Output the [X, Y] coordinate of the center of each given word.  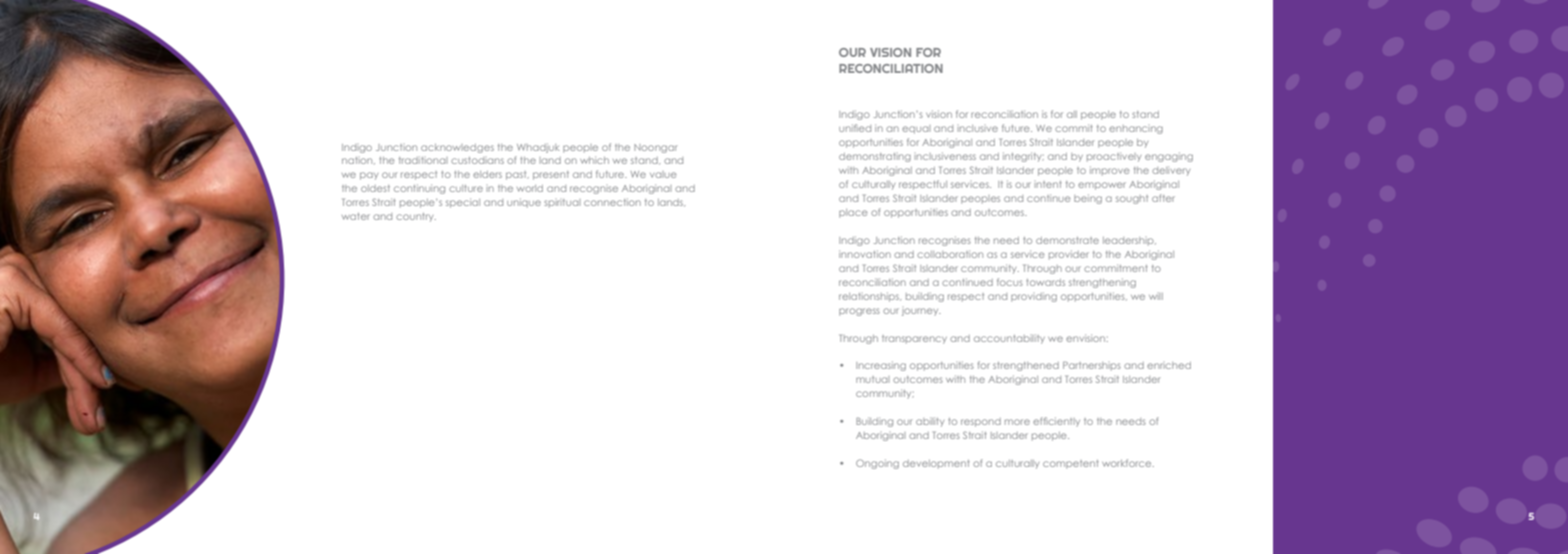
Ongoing [877, 464]
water [356, 216]
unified [855, 128]
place [853, 213]
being [1088, 199]
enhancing [1136, 129]
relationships [870, 297]
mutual [873, 379]
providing [1034, 297]
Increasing [881, 366]
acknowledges [457, 148]
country [416, 217]
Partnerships [1092, 366]
